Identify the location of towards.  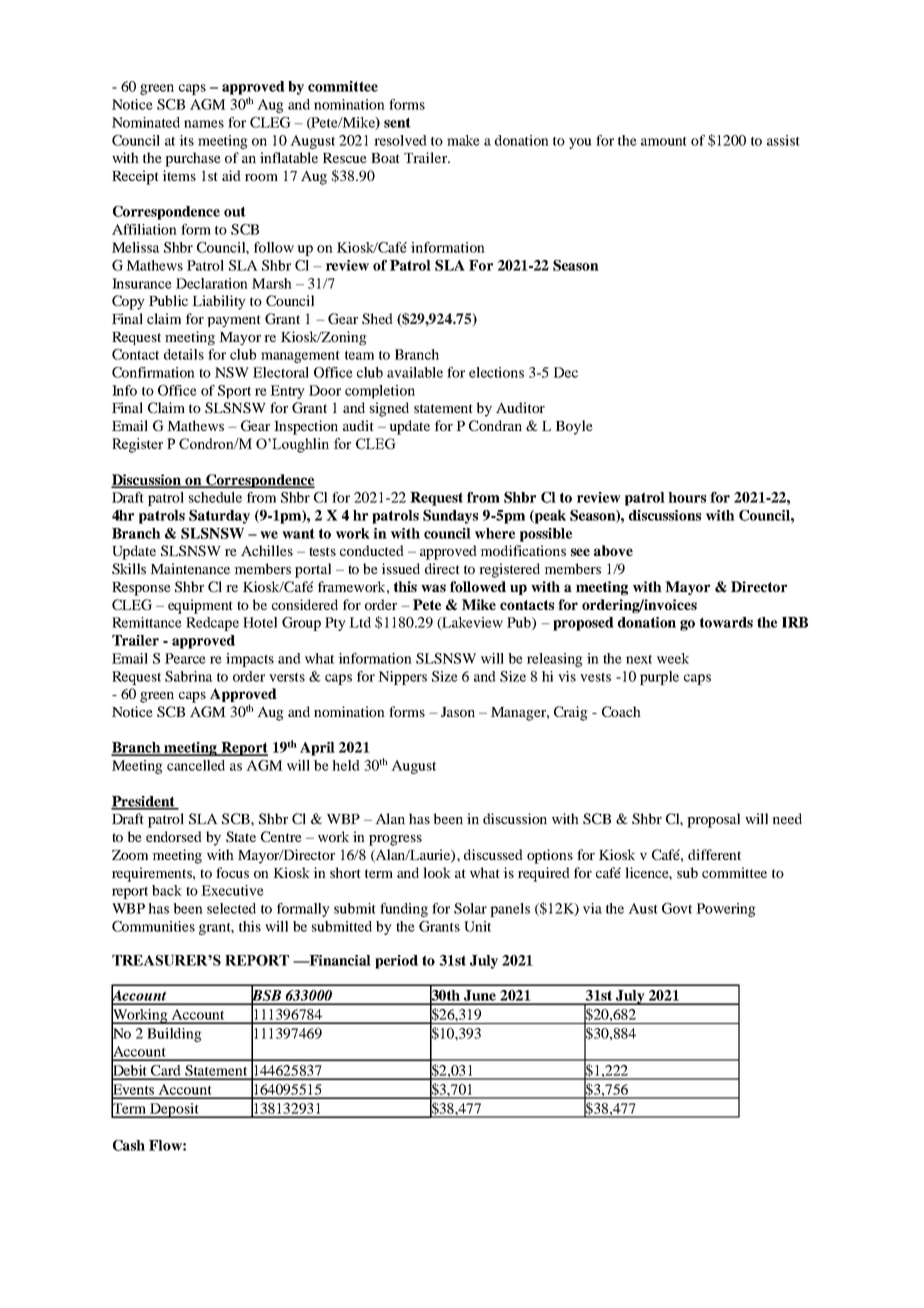
(726, 622).
